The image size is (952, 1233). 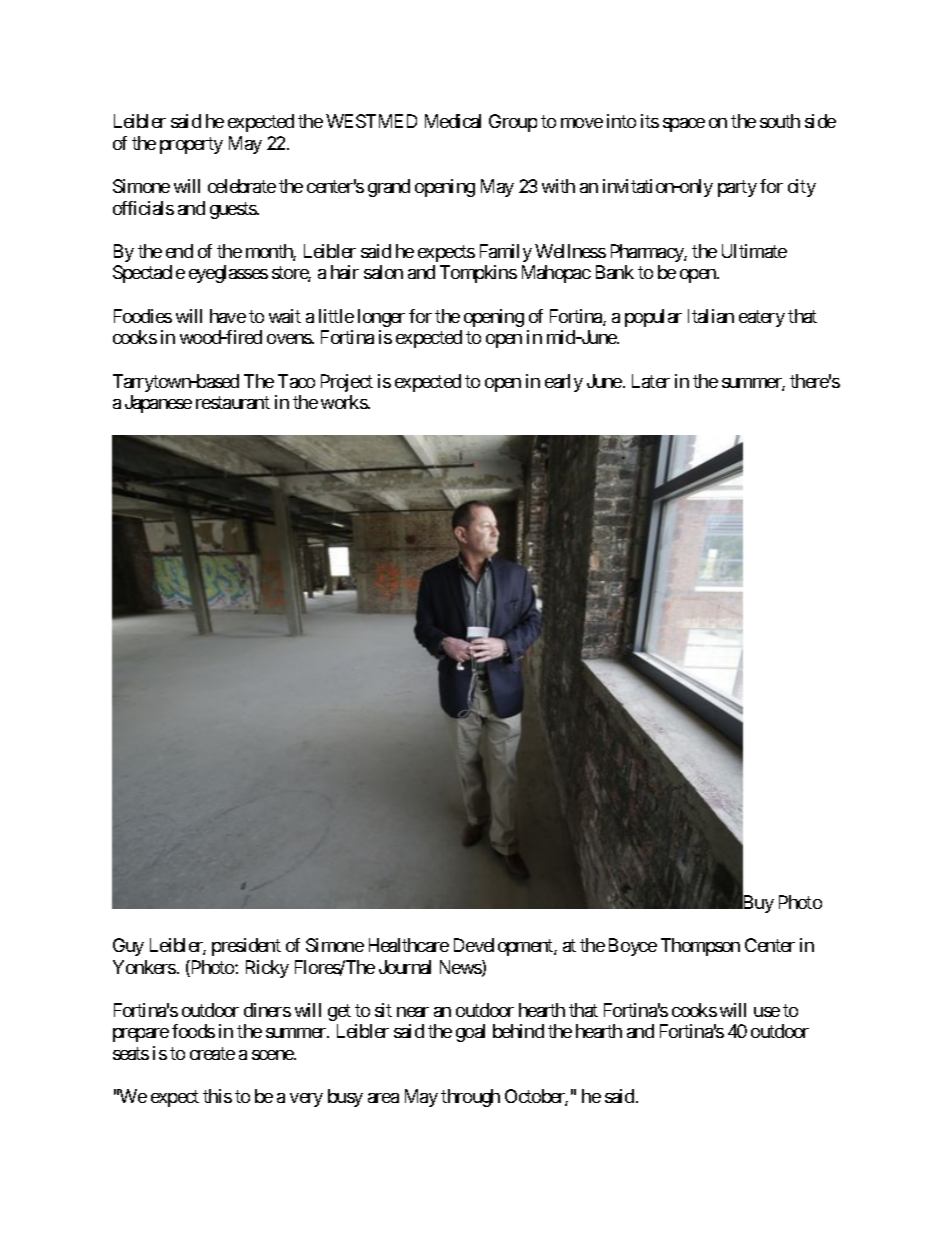 What do you see at coordinates (564, 383) in the document?
I see `early` at bounding box center [564, 383].
